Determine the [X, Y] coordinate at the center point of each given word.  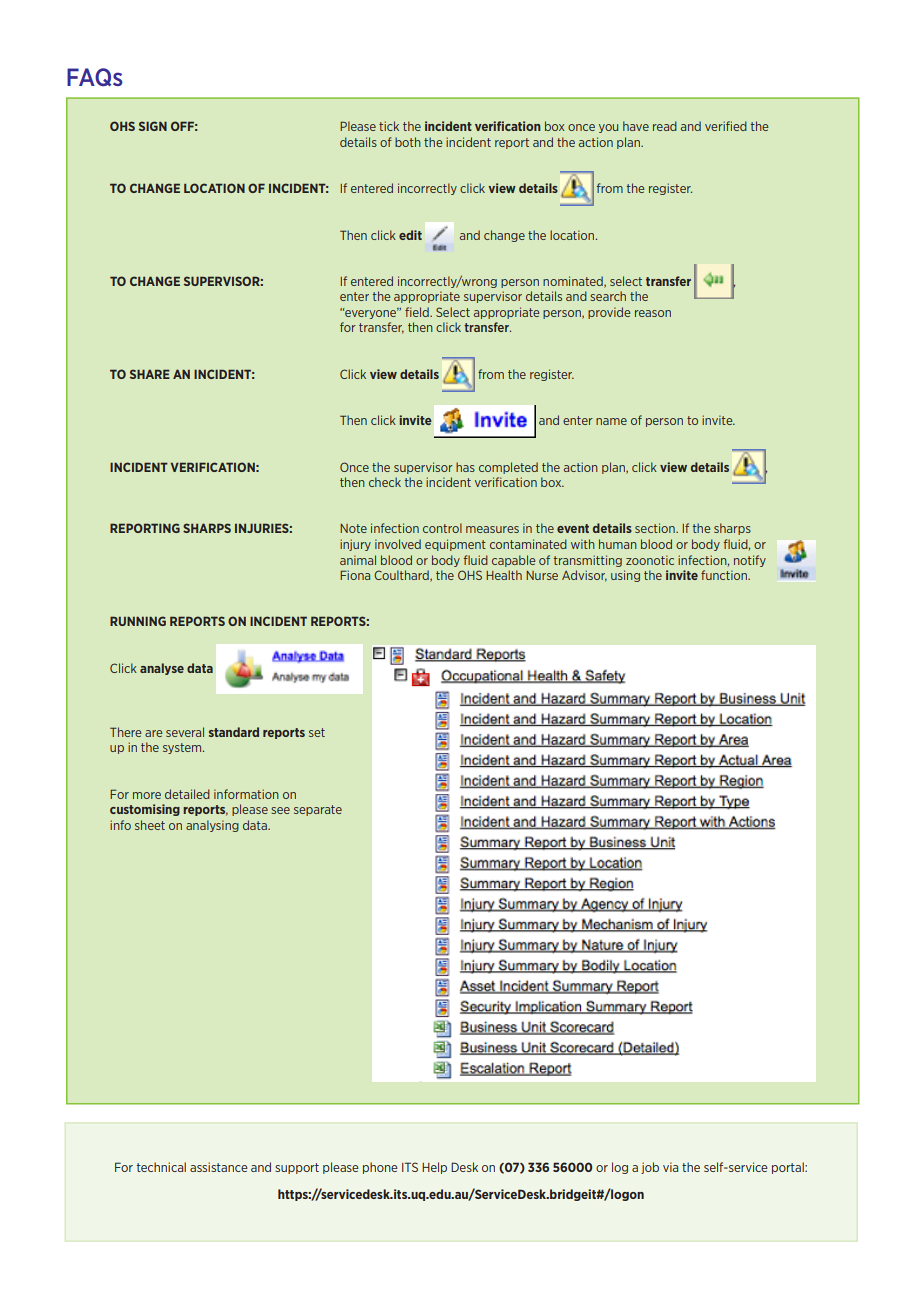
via [670, 1167]
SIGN [153, 126]
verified [726, 126]
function [725, 575]
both [408, 142]
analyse [162, 669]
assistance [219, 1167]
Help [434, 1168]
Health [504, 575]
